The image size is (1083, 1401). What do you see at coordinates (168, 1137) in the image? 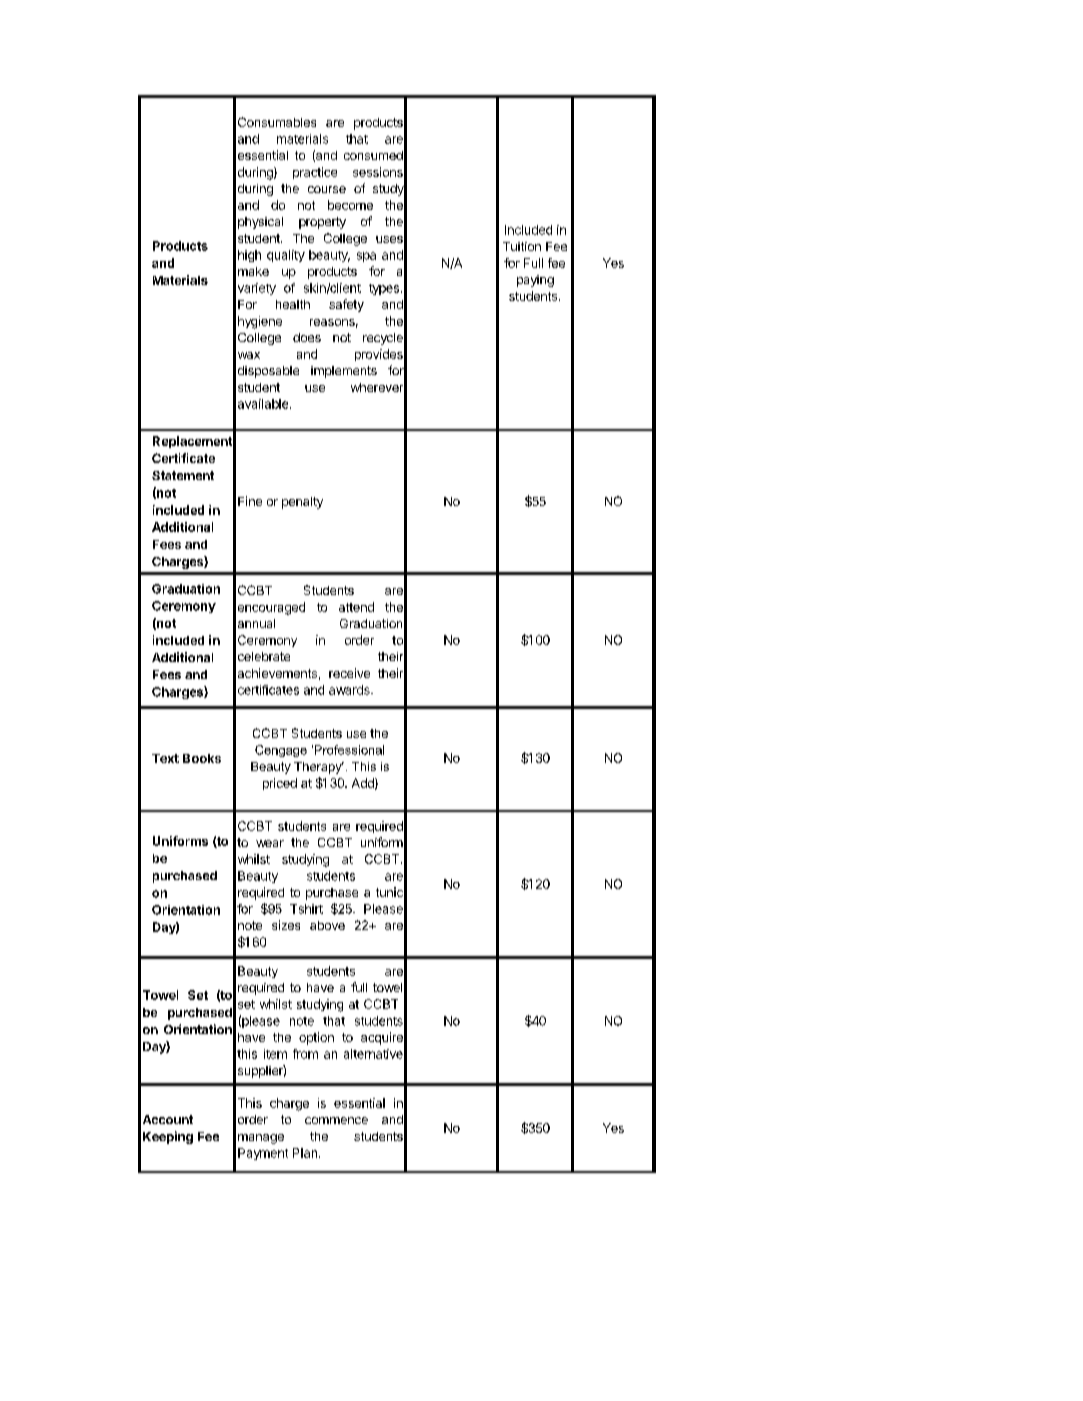
I see `Keeping` at bounding box center [168, 1137].
